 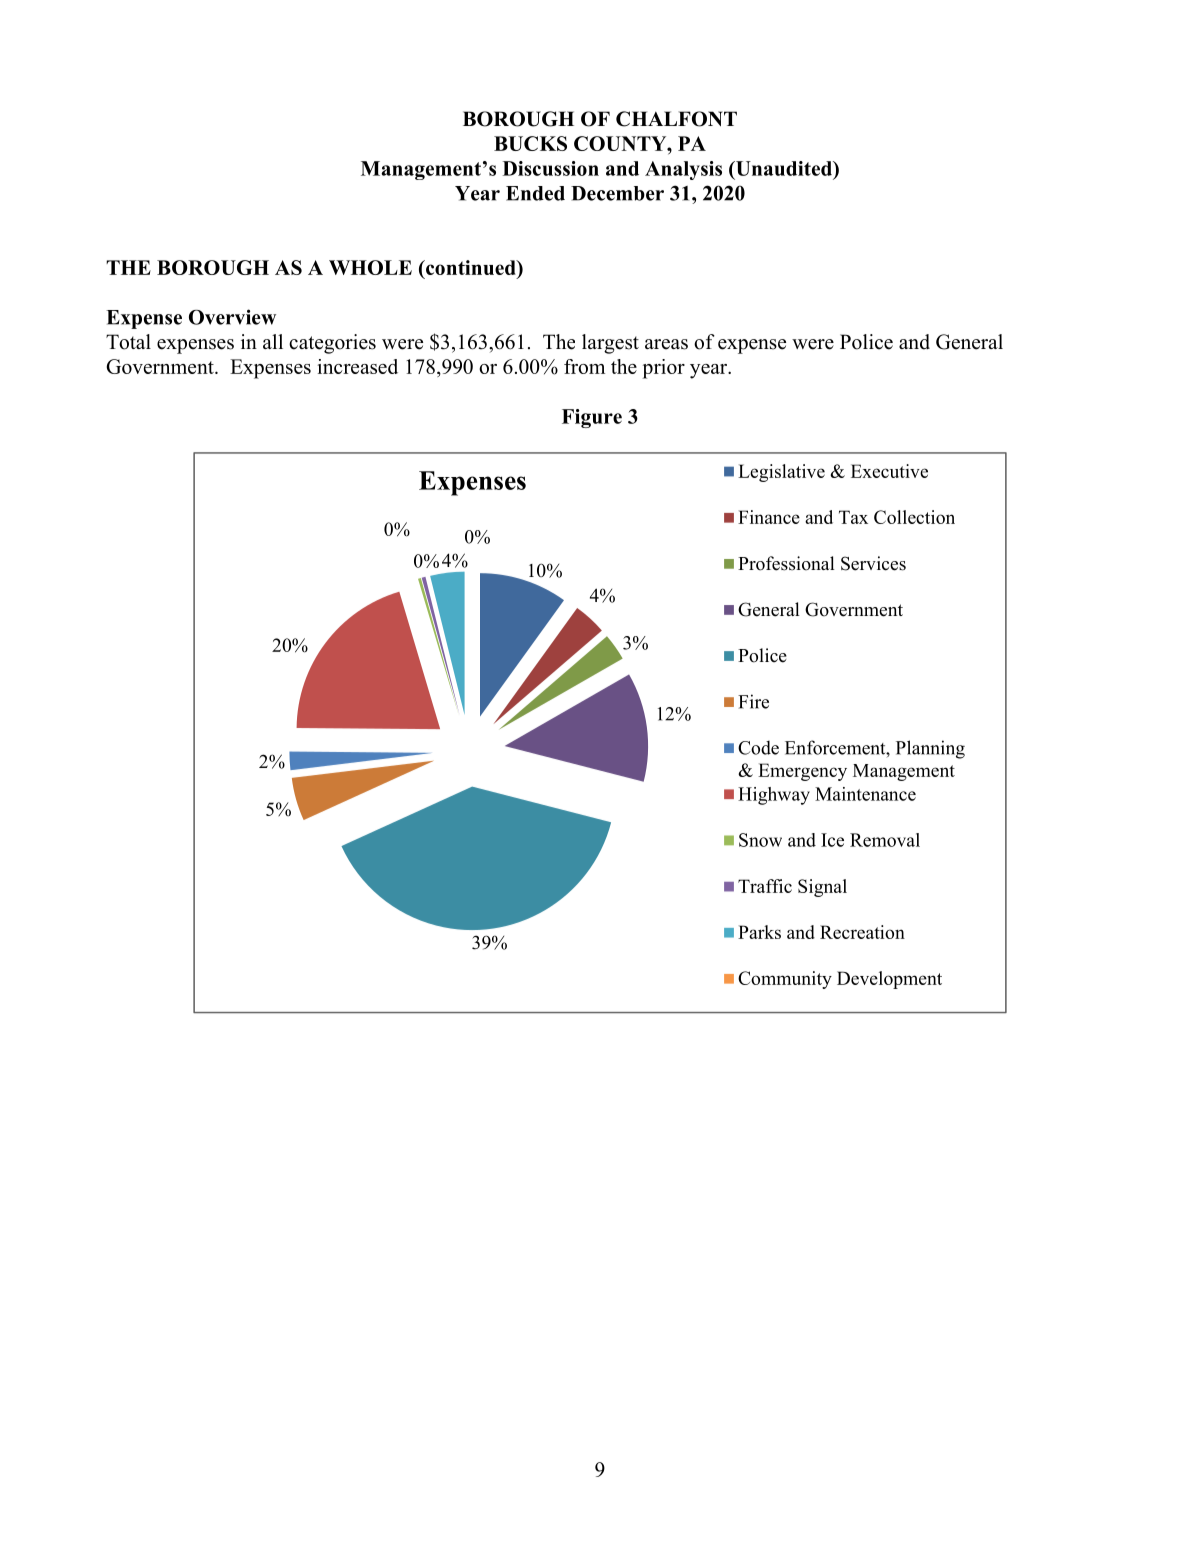 What do you see at coordinates (683, 170) in the page?
I see `Analysis` at bounding box center [683, 170].
